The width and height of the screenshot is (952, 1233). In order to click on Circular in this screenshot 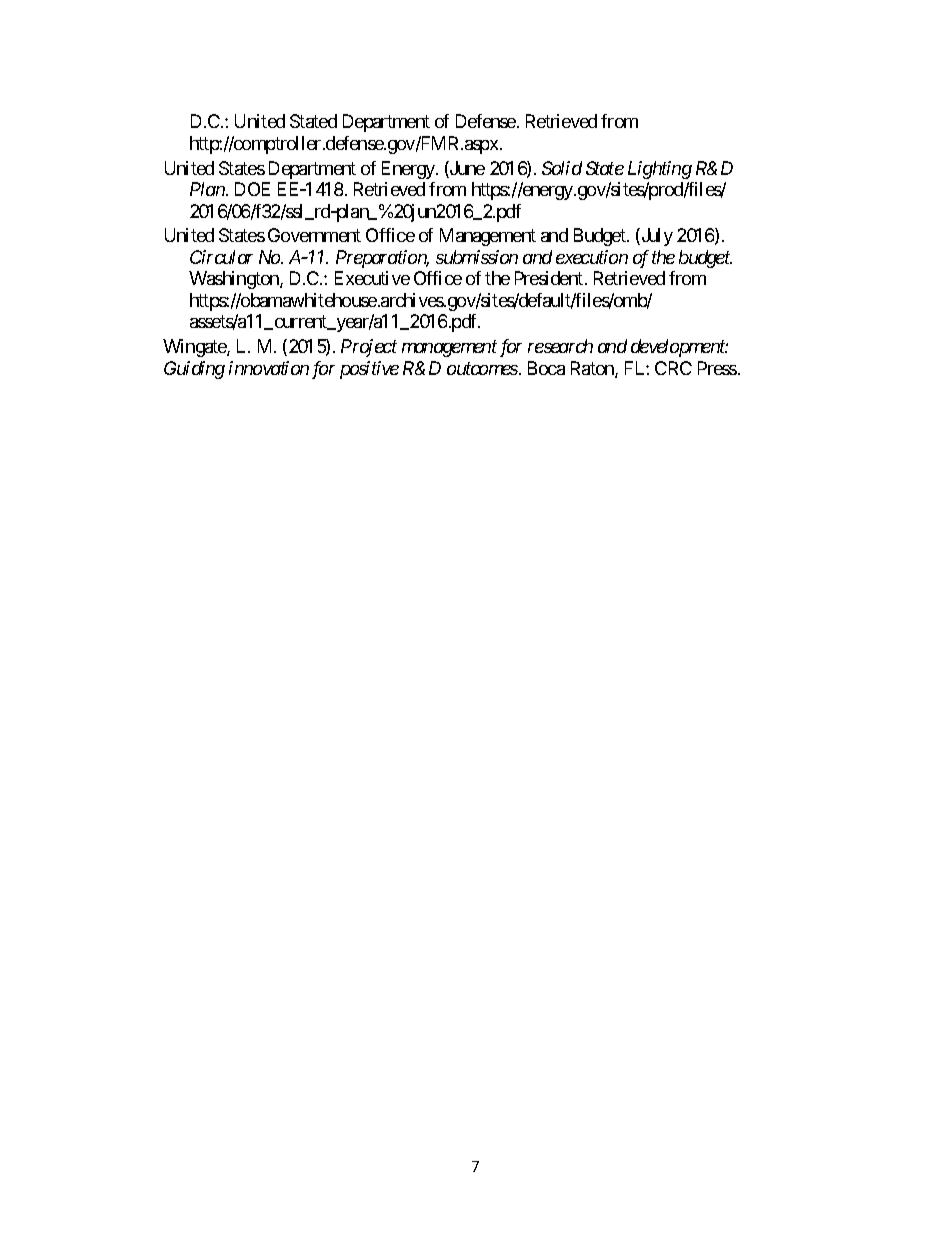, I will do `click(221, 257)`.
